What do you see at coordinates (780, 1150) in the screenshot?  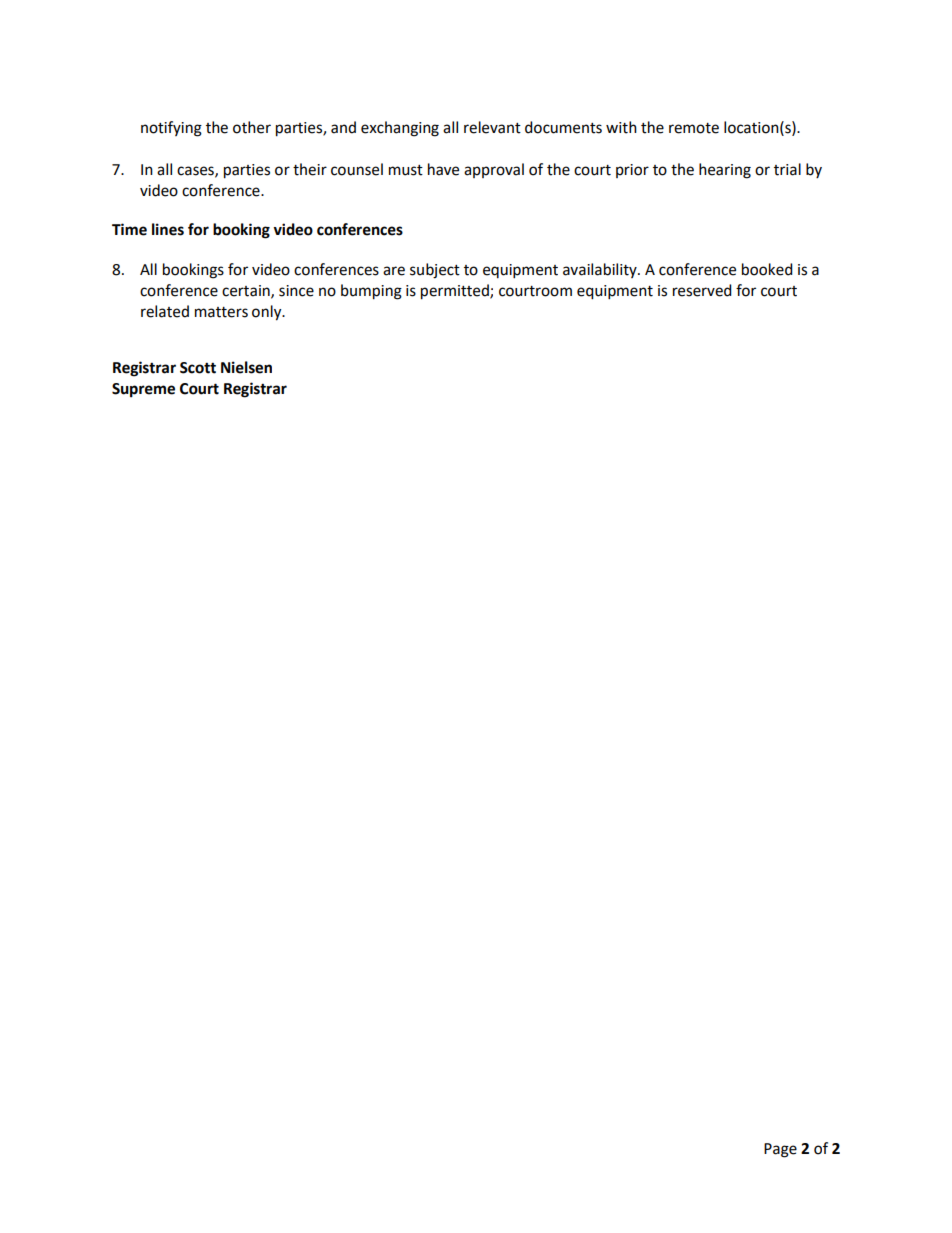 I see `Page` at bounding box center [780, 1150].
